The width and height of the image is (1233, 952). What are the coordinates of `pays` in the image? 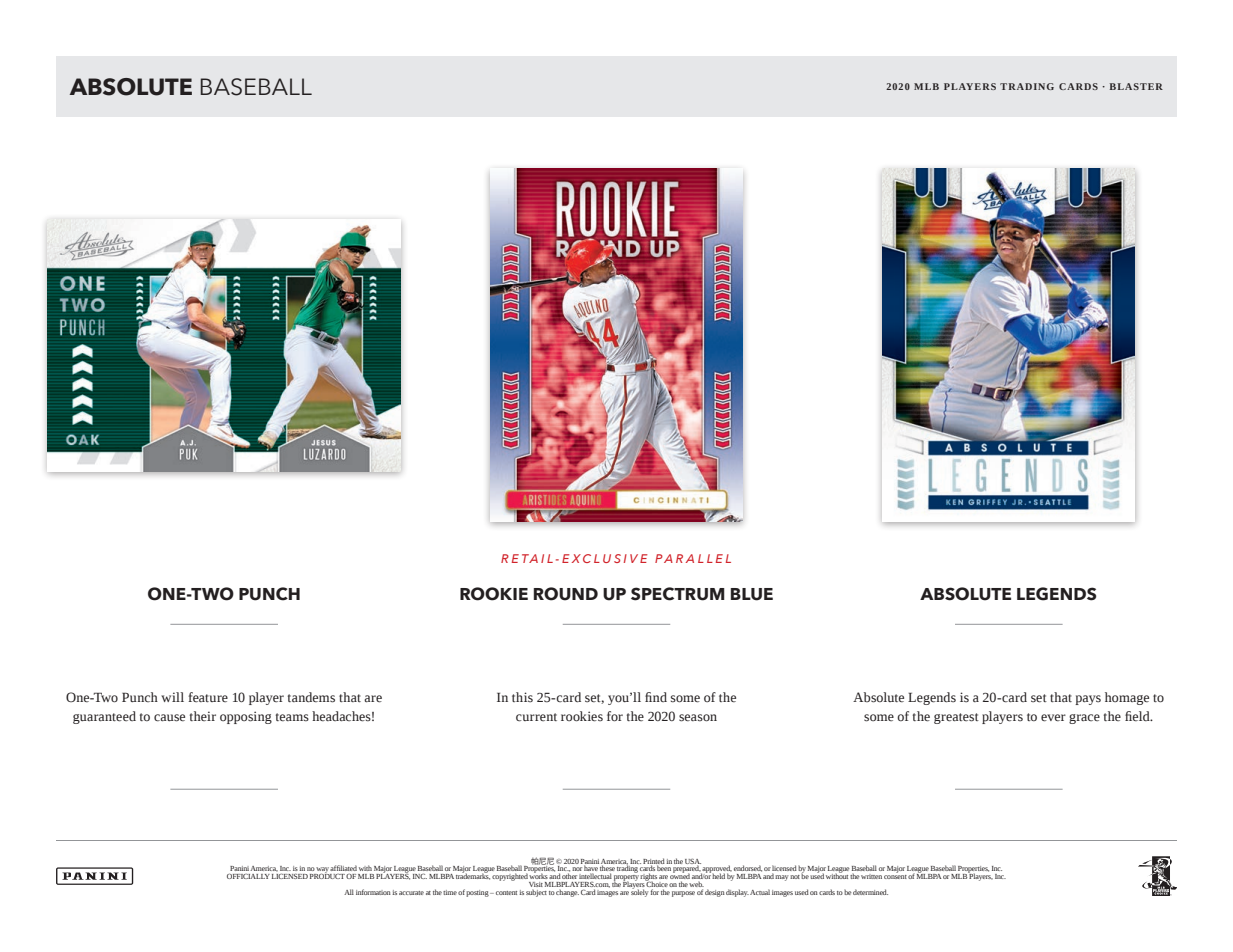 It's located at (1088, 700).
